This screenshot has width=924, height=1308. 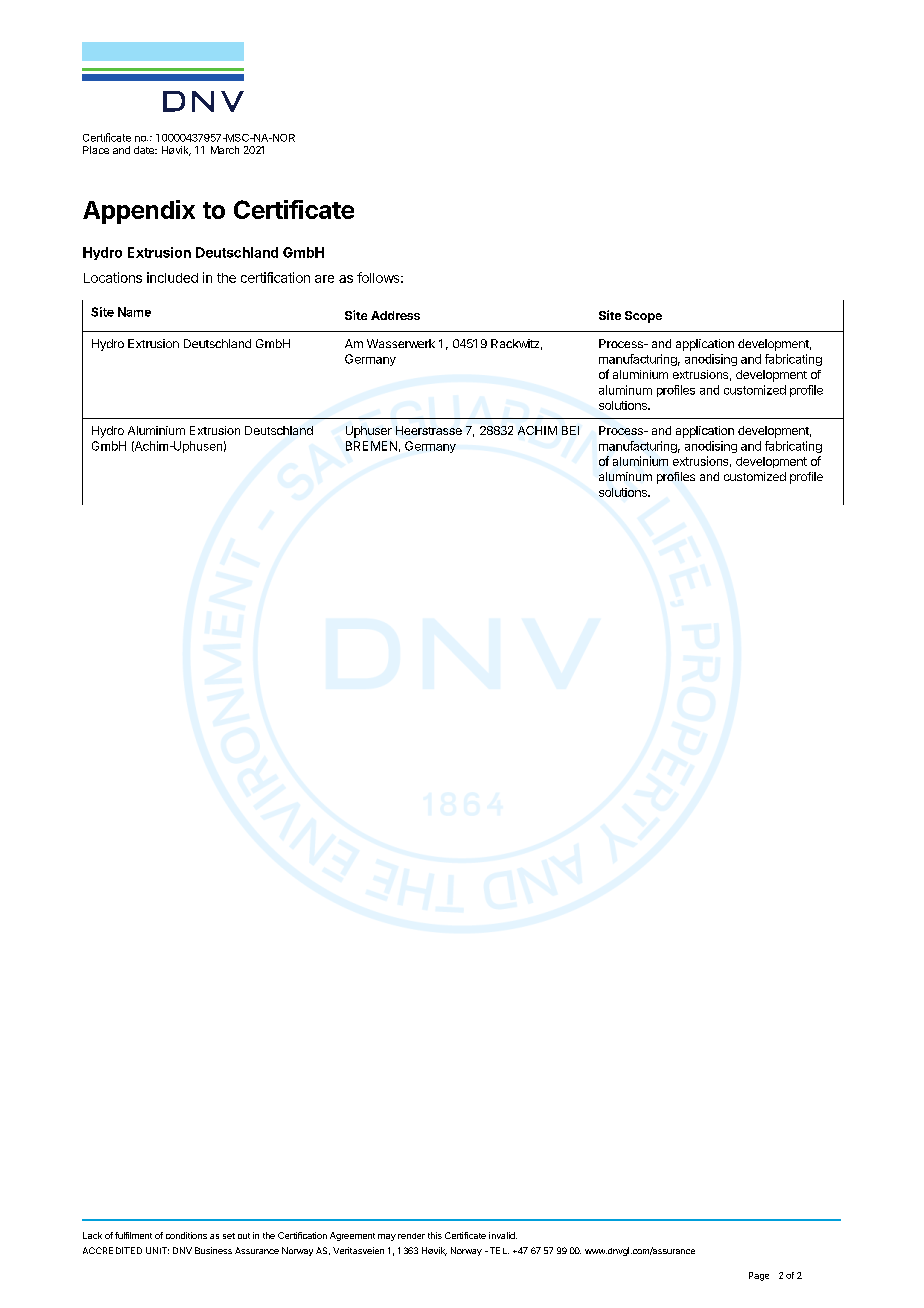 I want to click on Appendix, so click(x=139, y=212).
